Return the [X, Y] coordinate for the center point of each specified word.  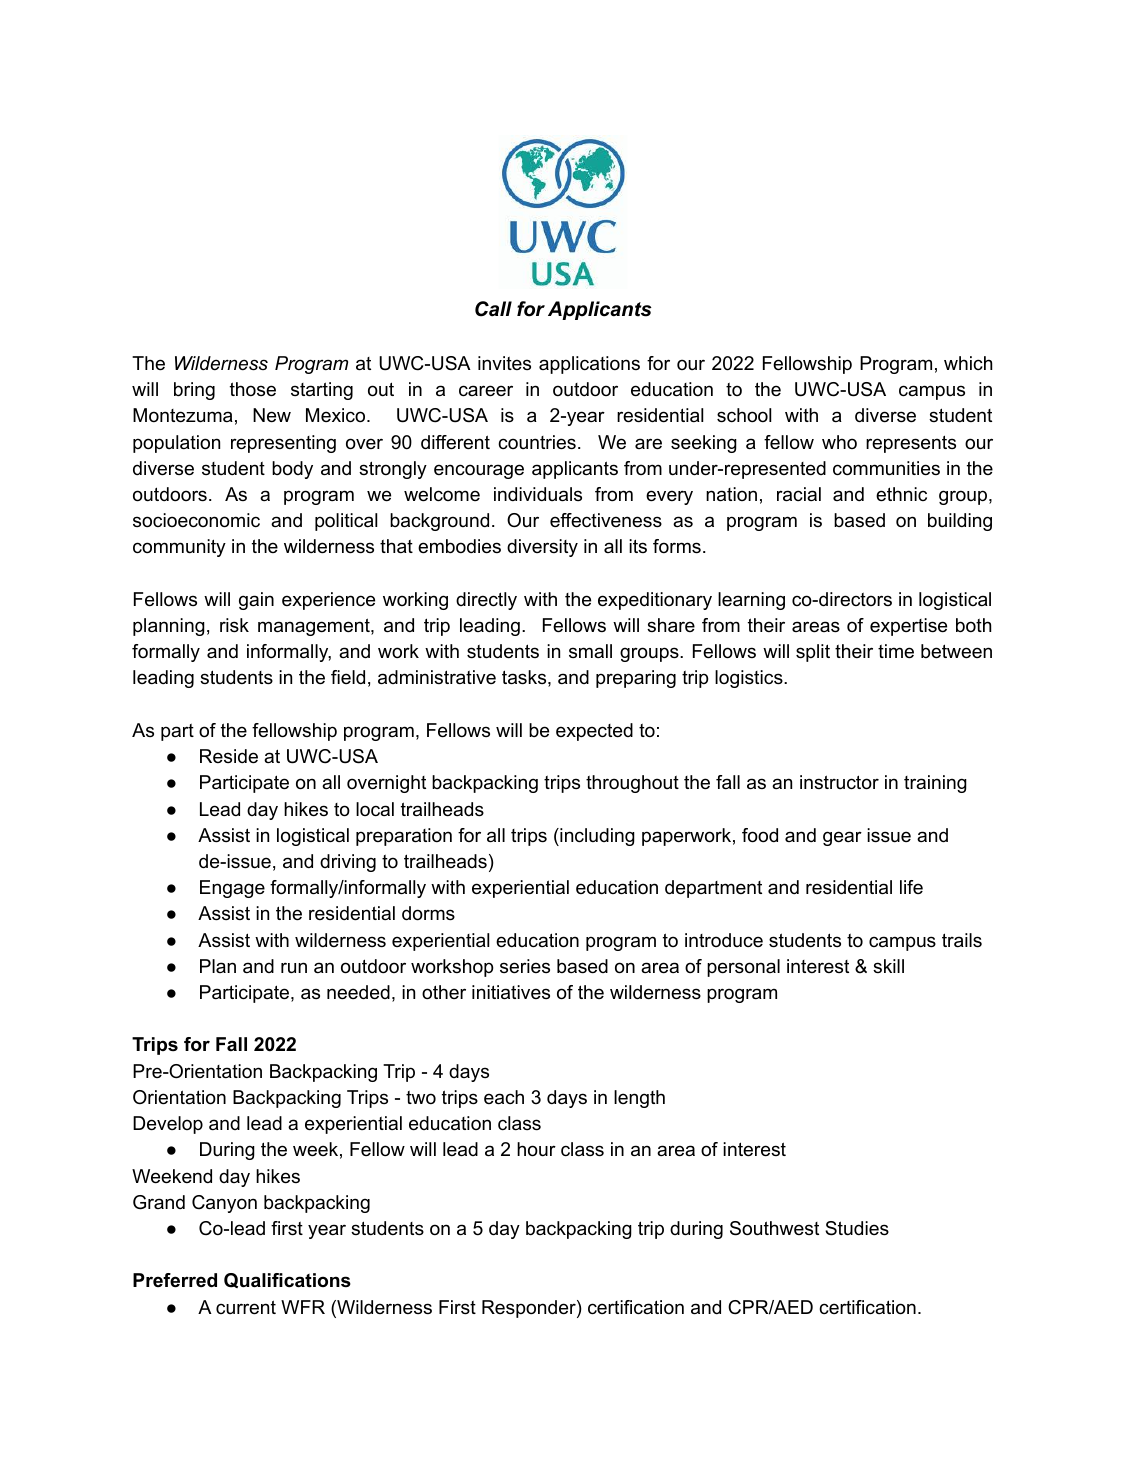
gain [256, 601]
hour [536, 1149]
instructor [839, 782]
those [253, 389]
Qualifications [287, 1280]
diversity [542, 548]
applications [589, 365]
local [375, 809]
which [968, 363]
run [294, 968]
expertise [908, 627]
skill [888, 966]
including [596, 837]
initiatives [511, 992]
